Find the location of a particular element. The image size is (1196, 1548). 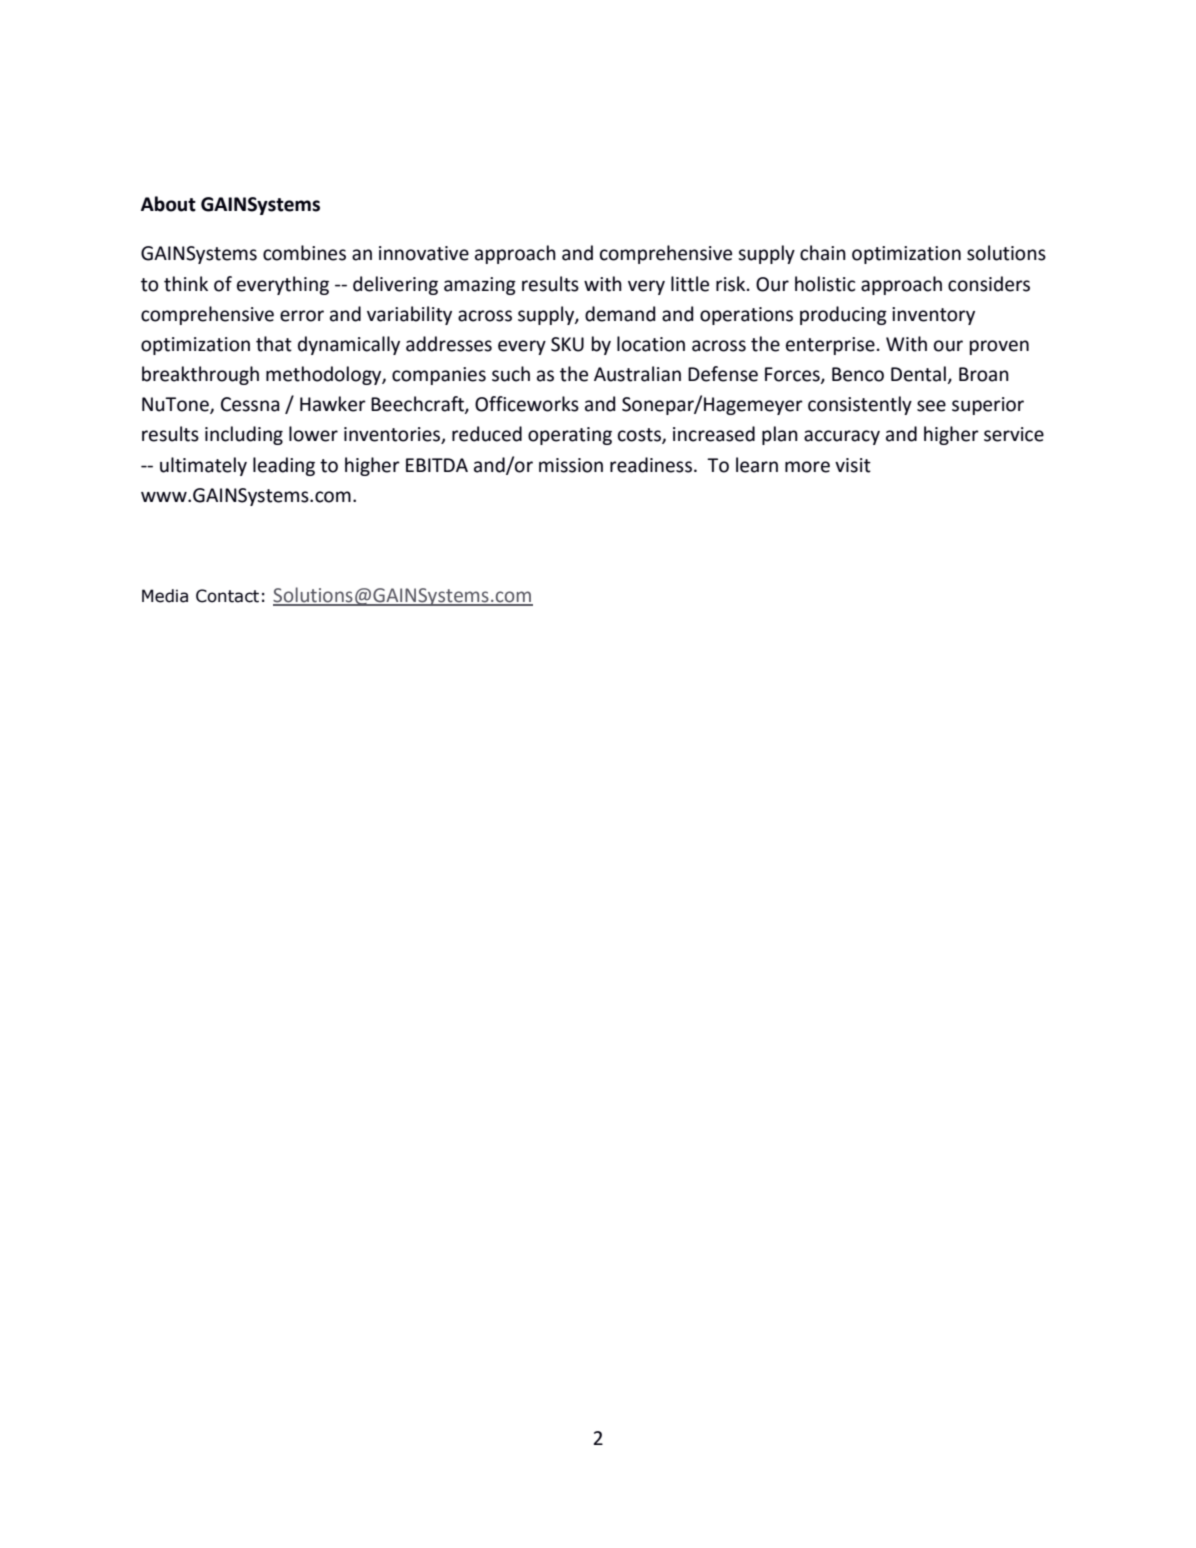

chain is located at coordinates (823, 253).
